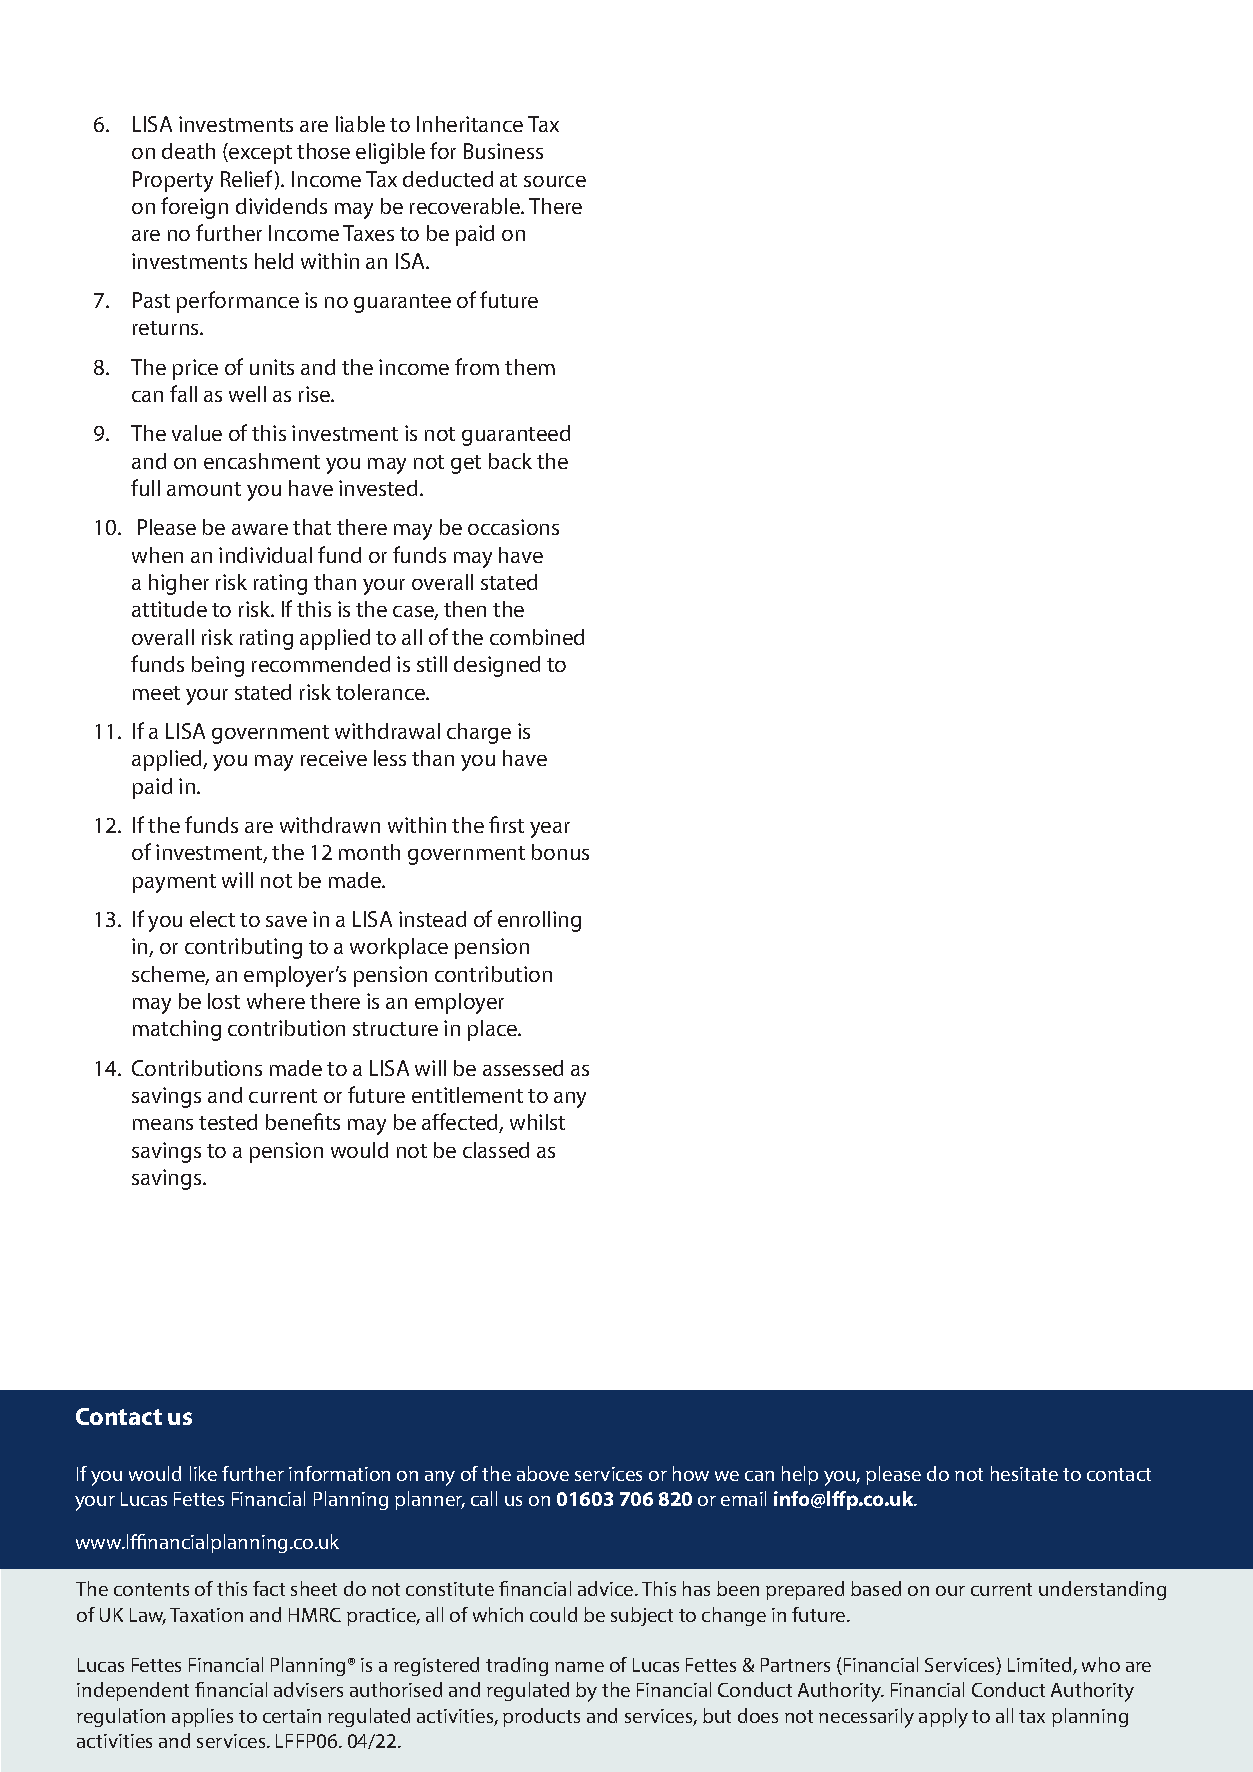 The height and width of the screenshot is (1772, 1253). I want to click on name, so click(579, 1667).
